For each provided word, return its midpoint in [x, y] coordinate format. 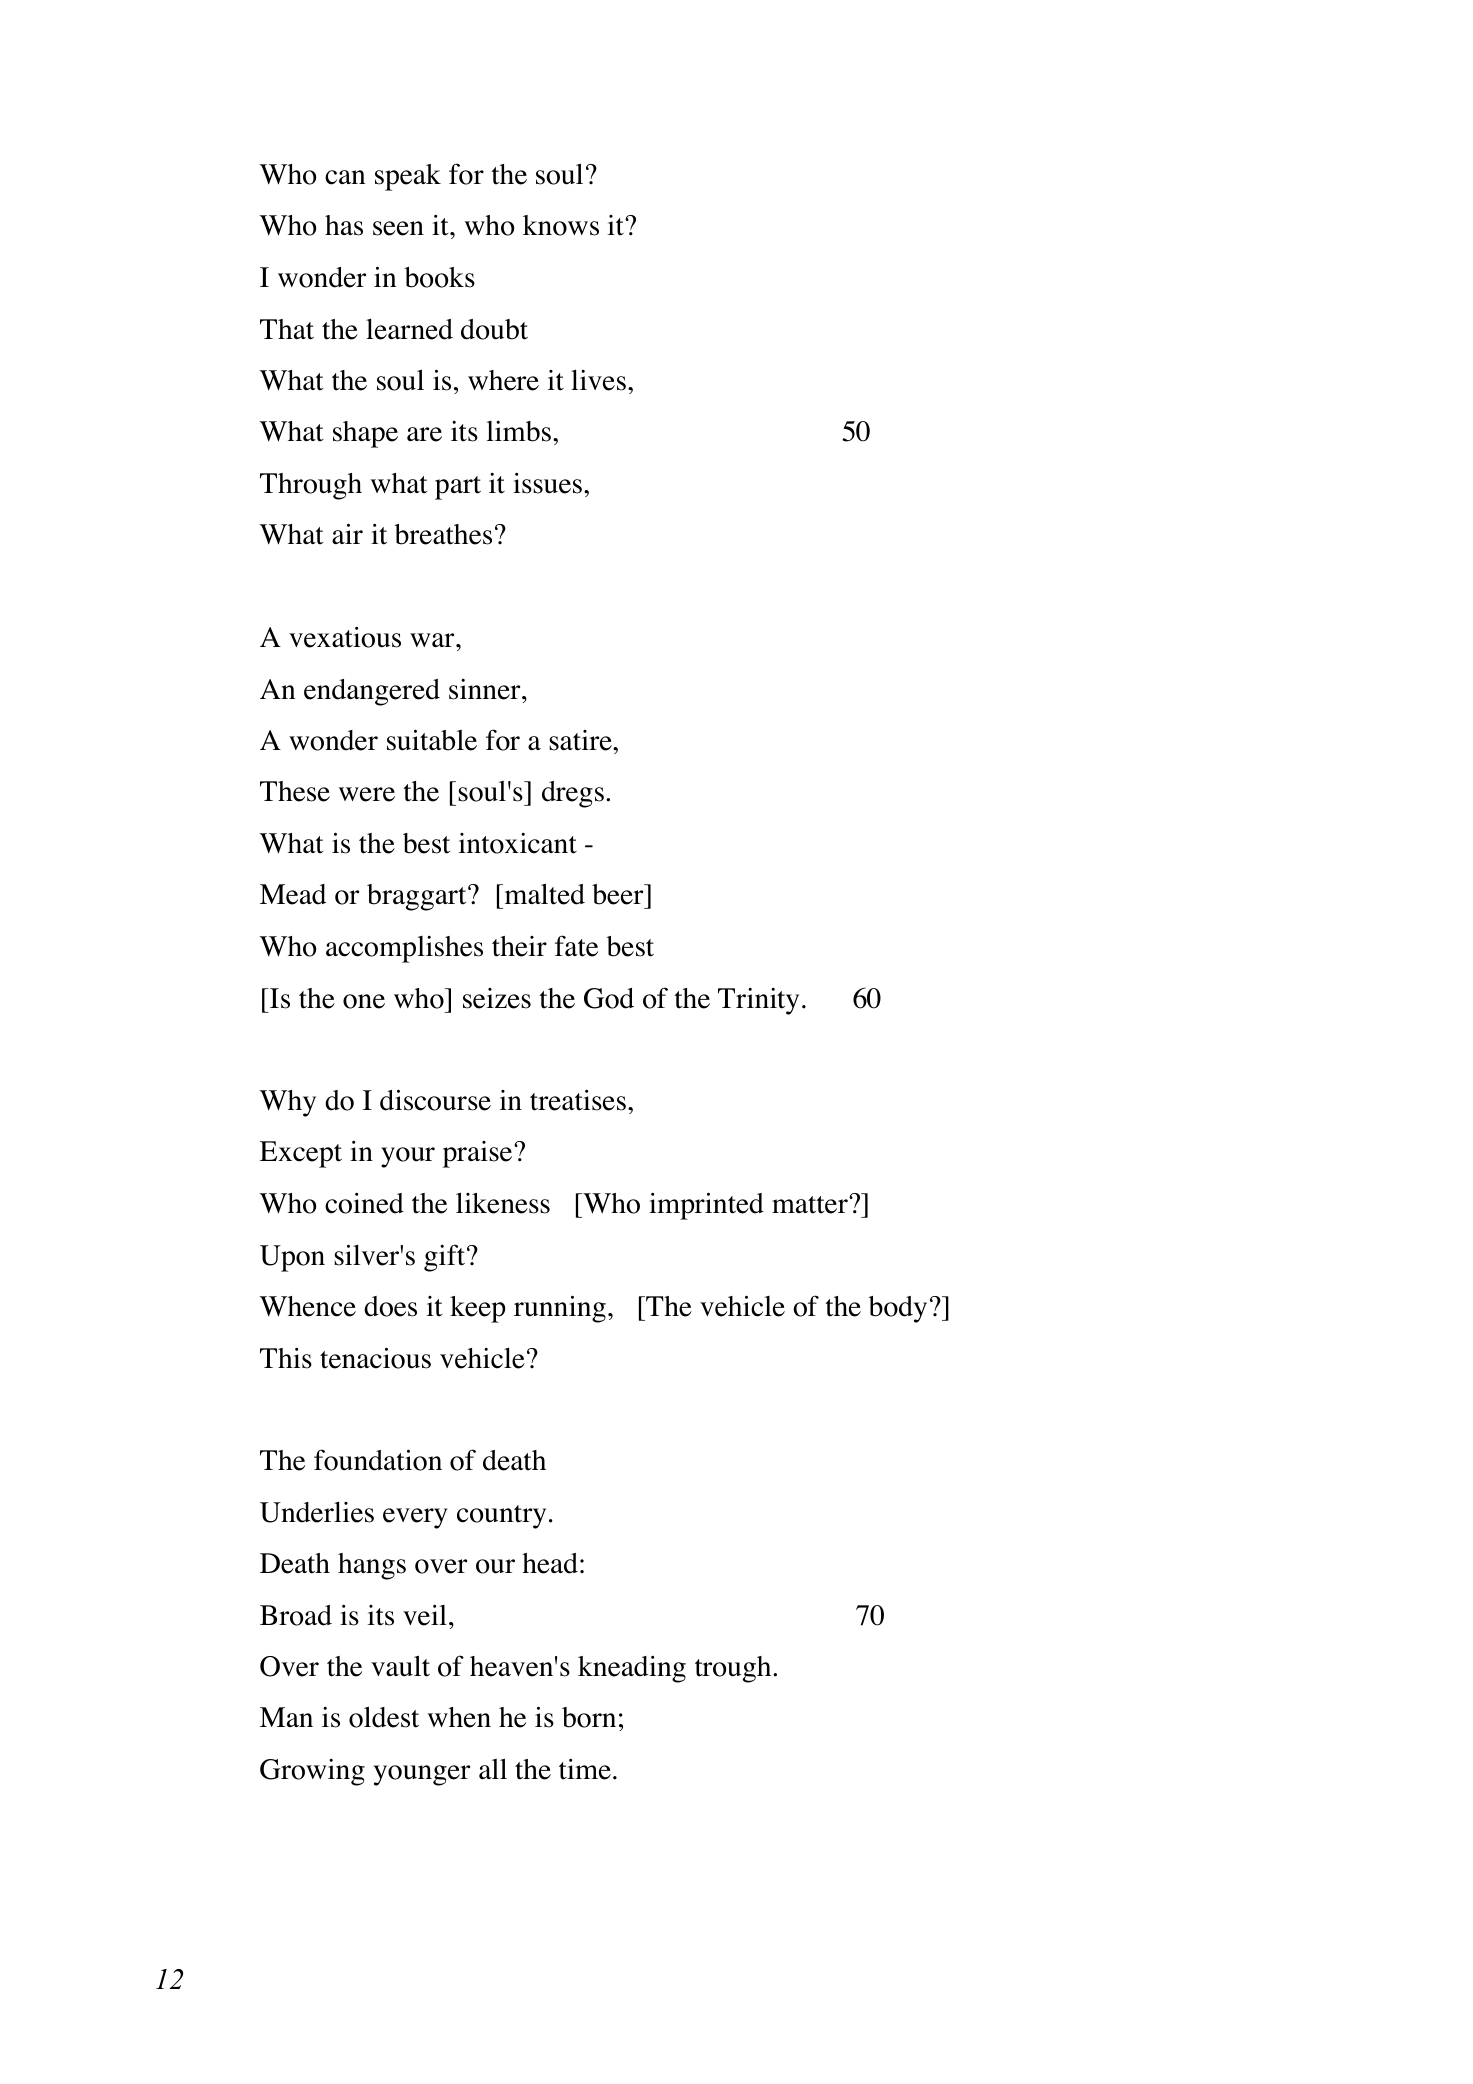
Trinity [758, 1001]
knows [561, 225]
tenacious [375, 1358]
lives [598, 380]
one [364, 1001]
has [344, 225]
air [347, 533]
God [609, 998]
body [897, 1309]
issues [547, 483]
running [560, 1309]
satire [581, 740]
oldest [384, 1717]
